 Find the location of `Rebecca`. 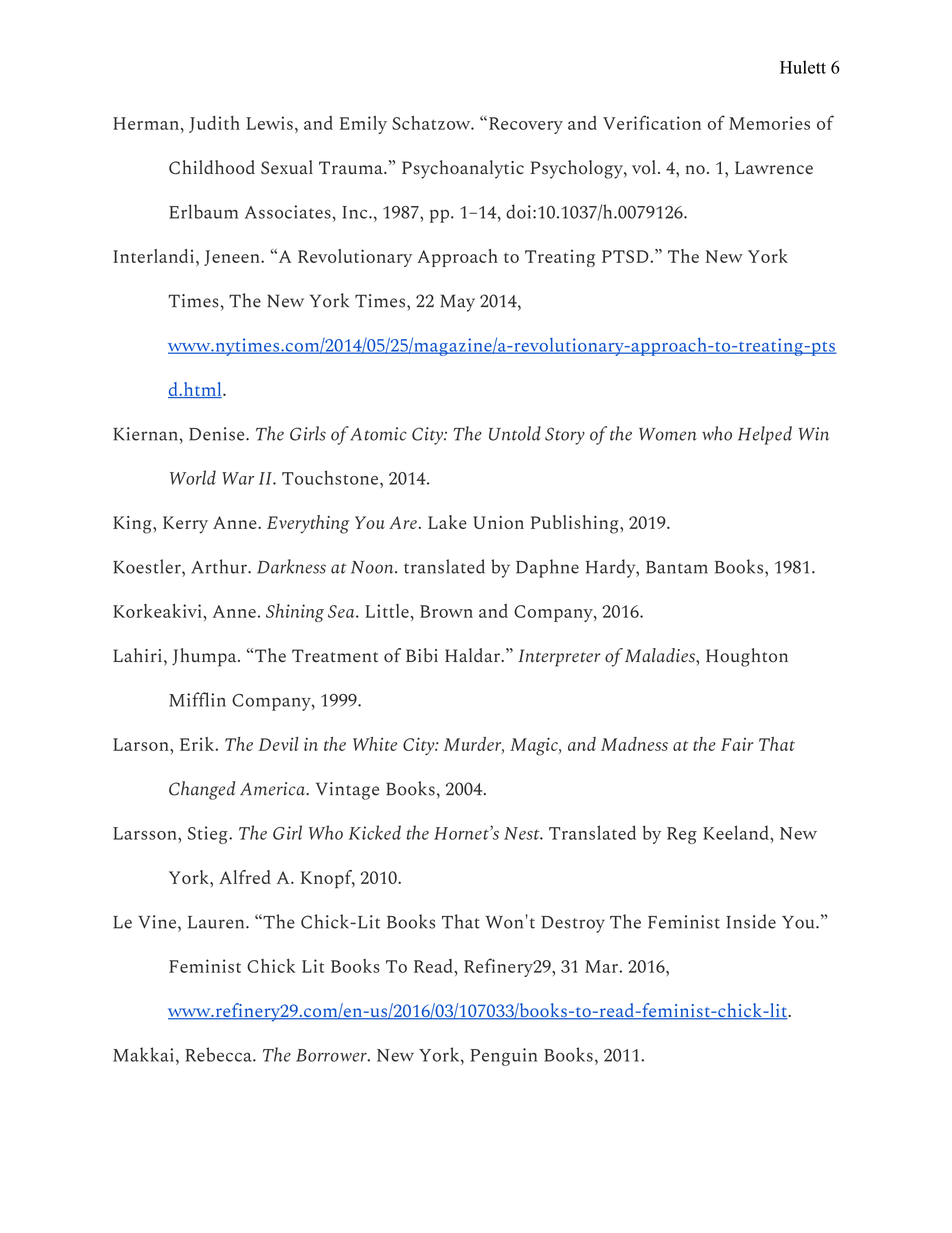

Rebecca is located at coordinates (219, 1054).
